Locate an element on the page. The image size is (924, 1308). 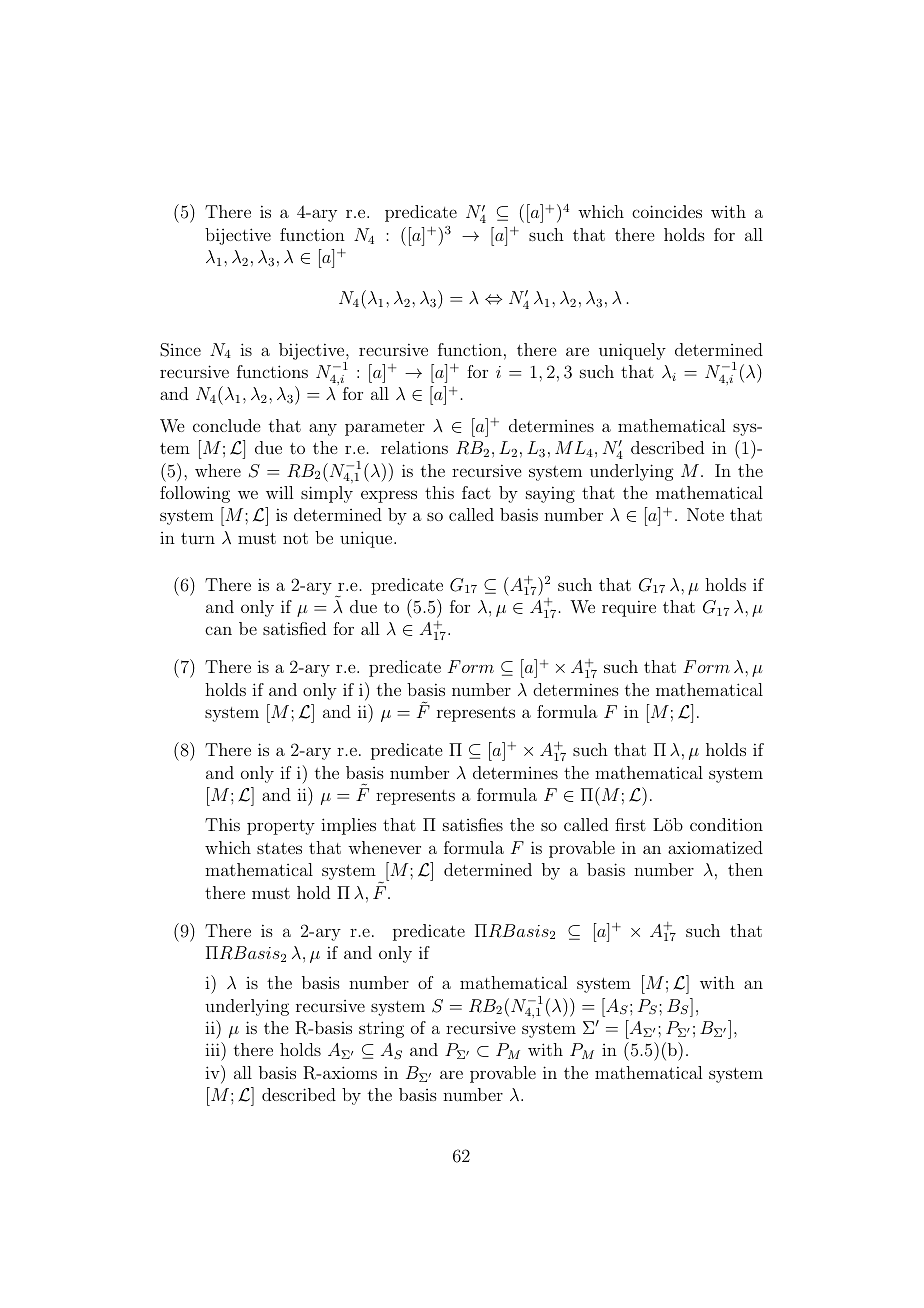
satisfied is located at coordinates (294, 628).
